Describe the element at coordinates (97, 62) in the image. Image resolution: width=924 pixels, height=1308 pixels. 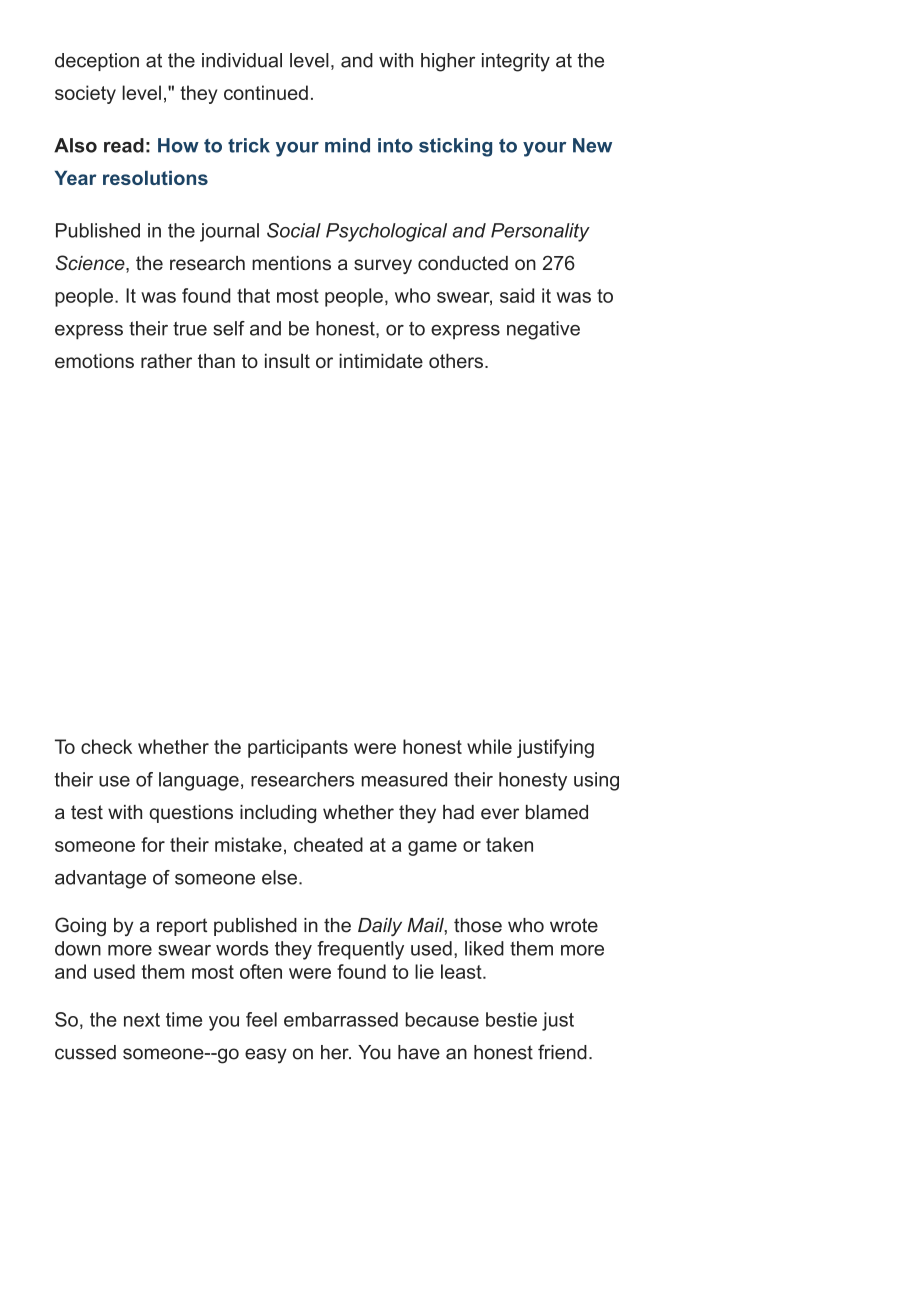
I see `deception` at that location.
